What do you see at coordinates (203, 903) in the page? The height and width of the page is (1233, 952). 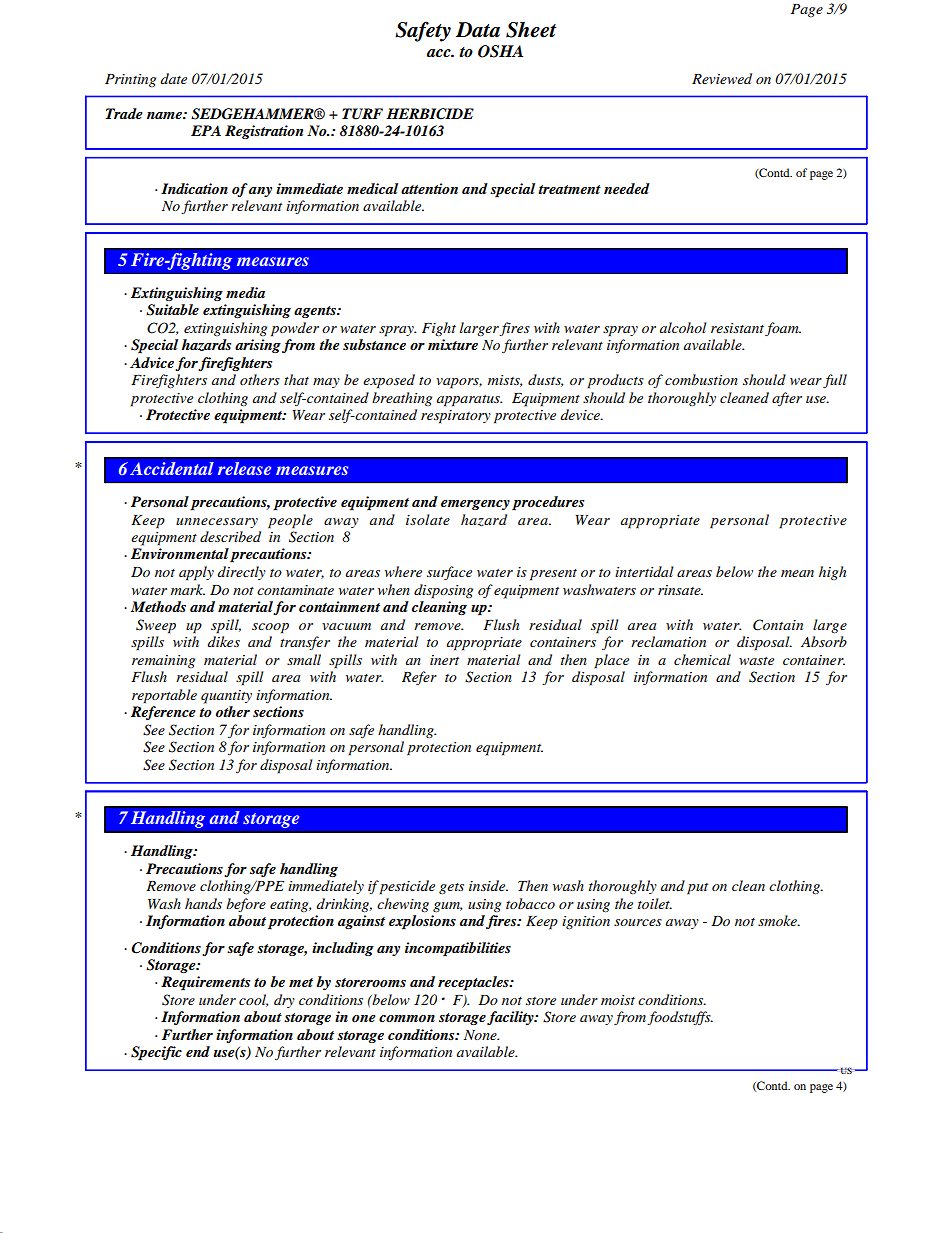 I see `hands` at bounding box center [203, 903].
